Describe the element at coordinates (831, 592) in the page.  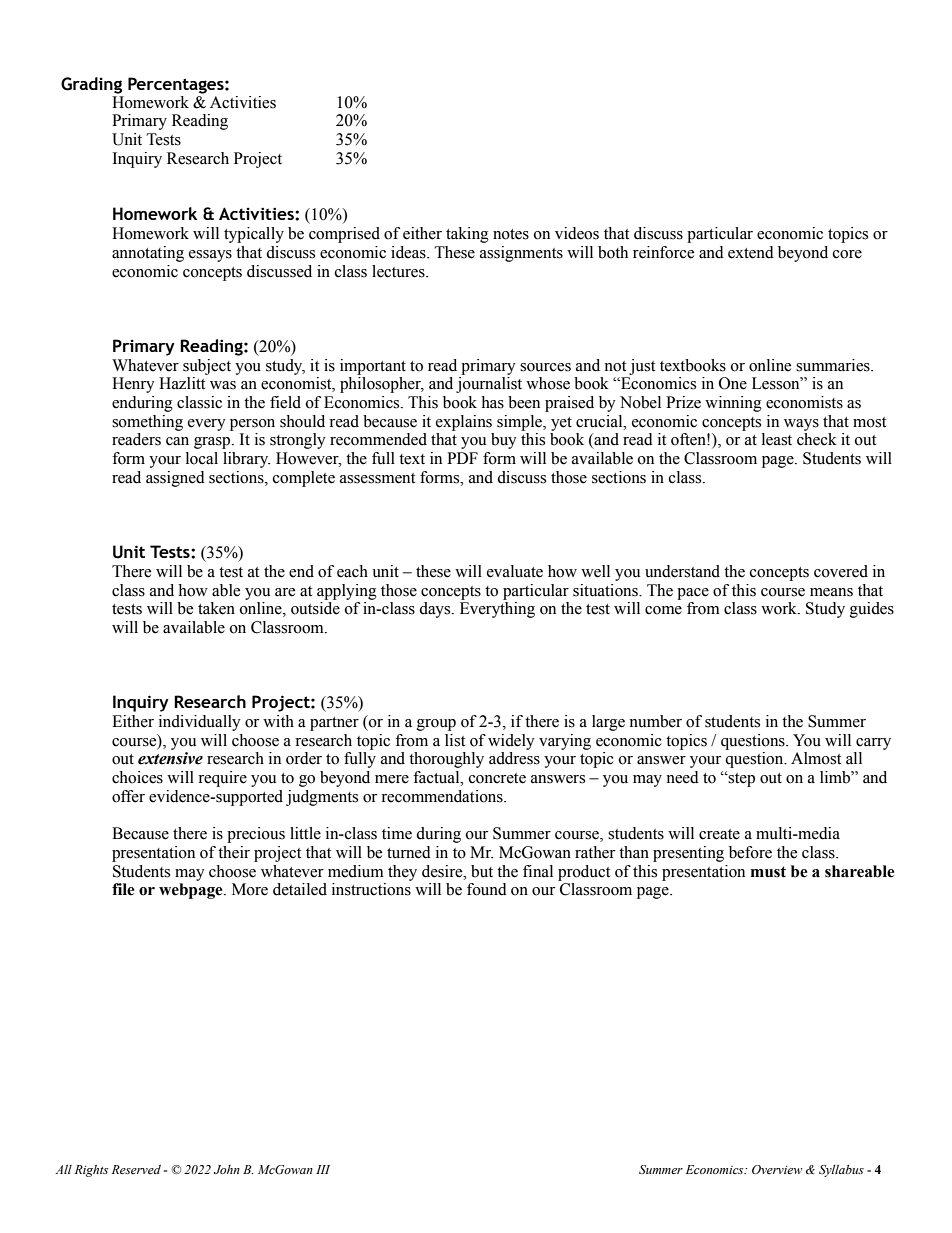
I see `means` at that location.
